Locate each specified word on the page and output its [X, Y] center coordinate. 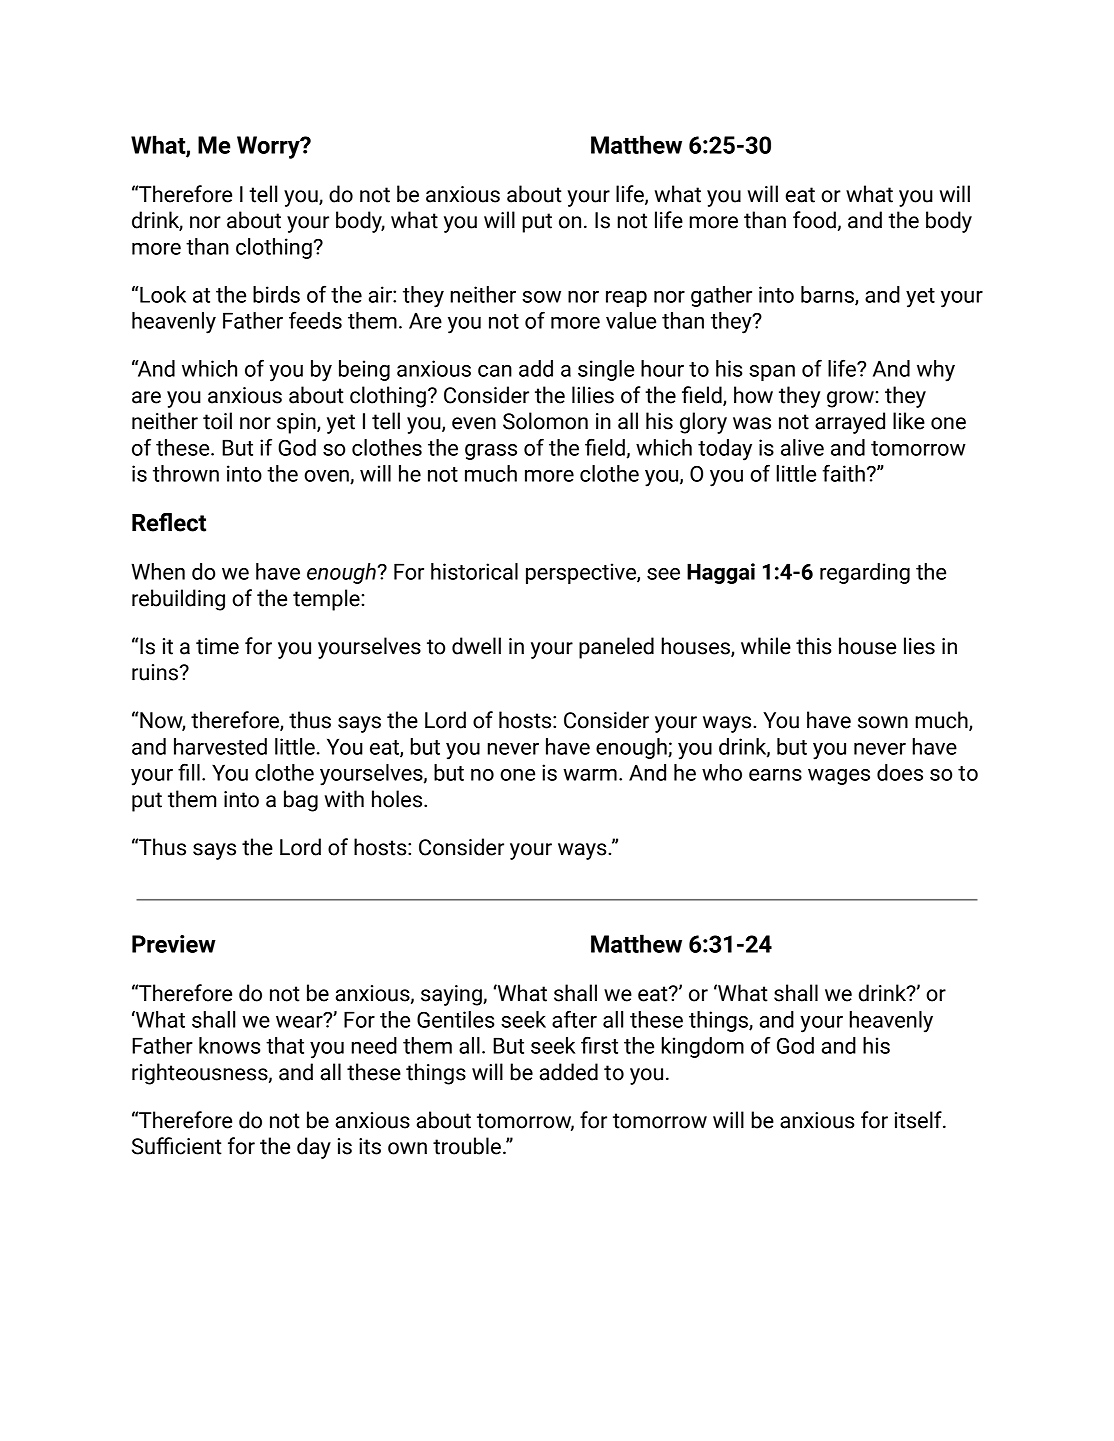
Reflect [169, 522]
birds [276, 294]
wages [839, 777]
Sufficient [177, 1146]
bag [301, 801]
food [814, 220]
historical [474, 571]
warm [590, 775]
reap [626, 299]
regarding [865, 573]
